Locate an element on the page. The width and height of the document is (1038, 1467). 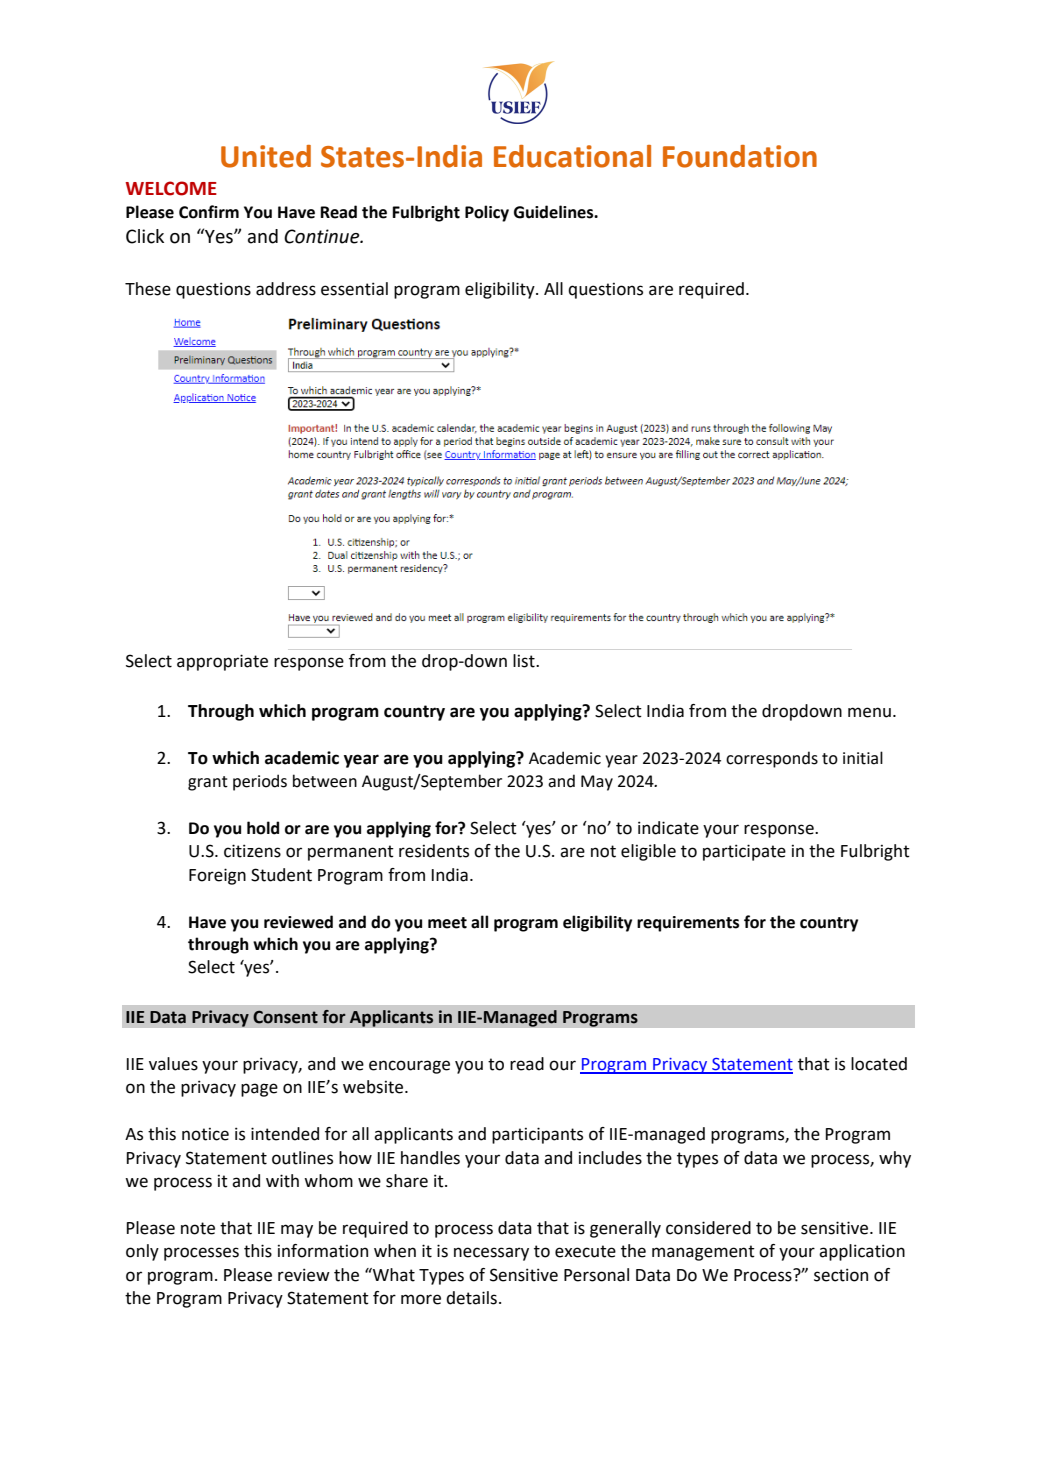
located is located at coordinates (879, 1064).
